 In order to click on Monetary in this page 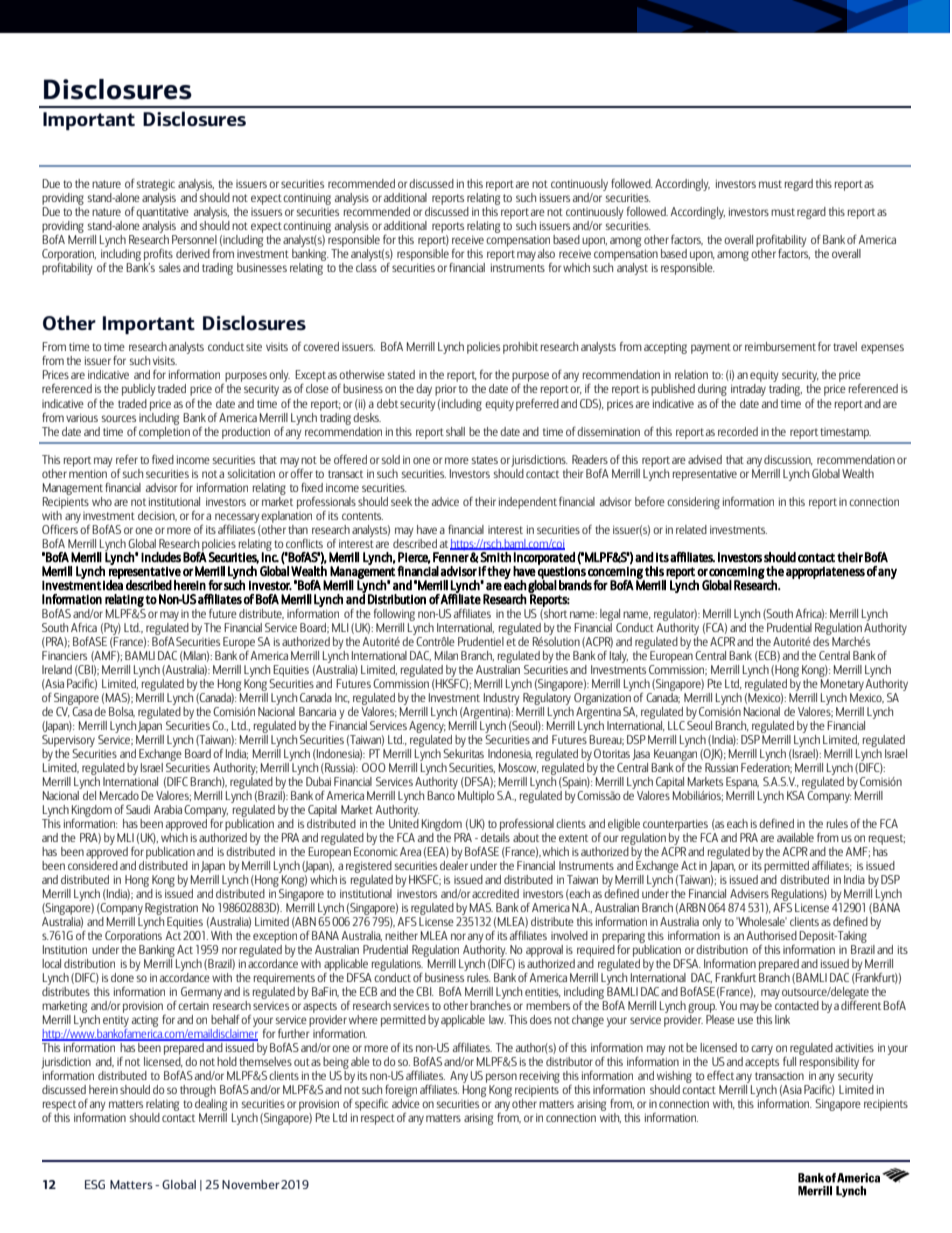, I will do `click(842, 685)`.
